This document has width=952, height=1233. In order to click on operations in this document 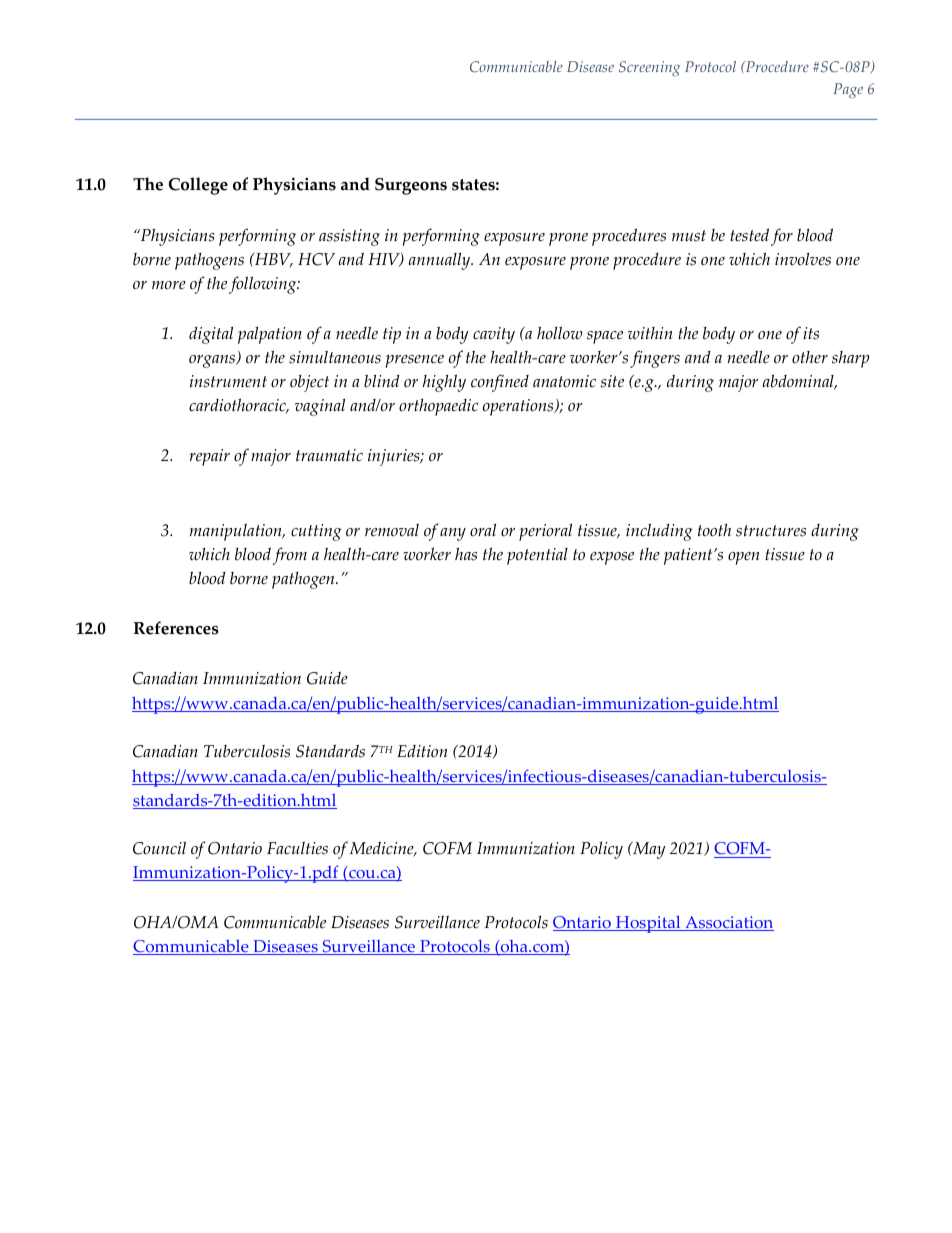, I will do `click(519, 407)`.
